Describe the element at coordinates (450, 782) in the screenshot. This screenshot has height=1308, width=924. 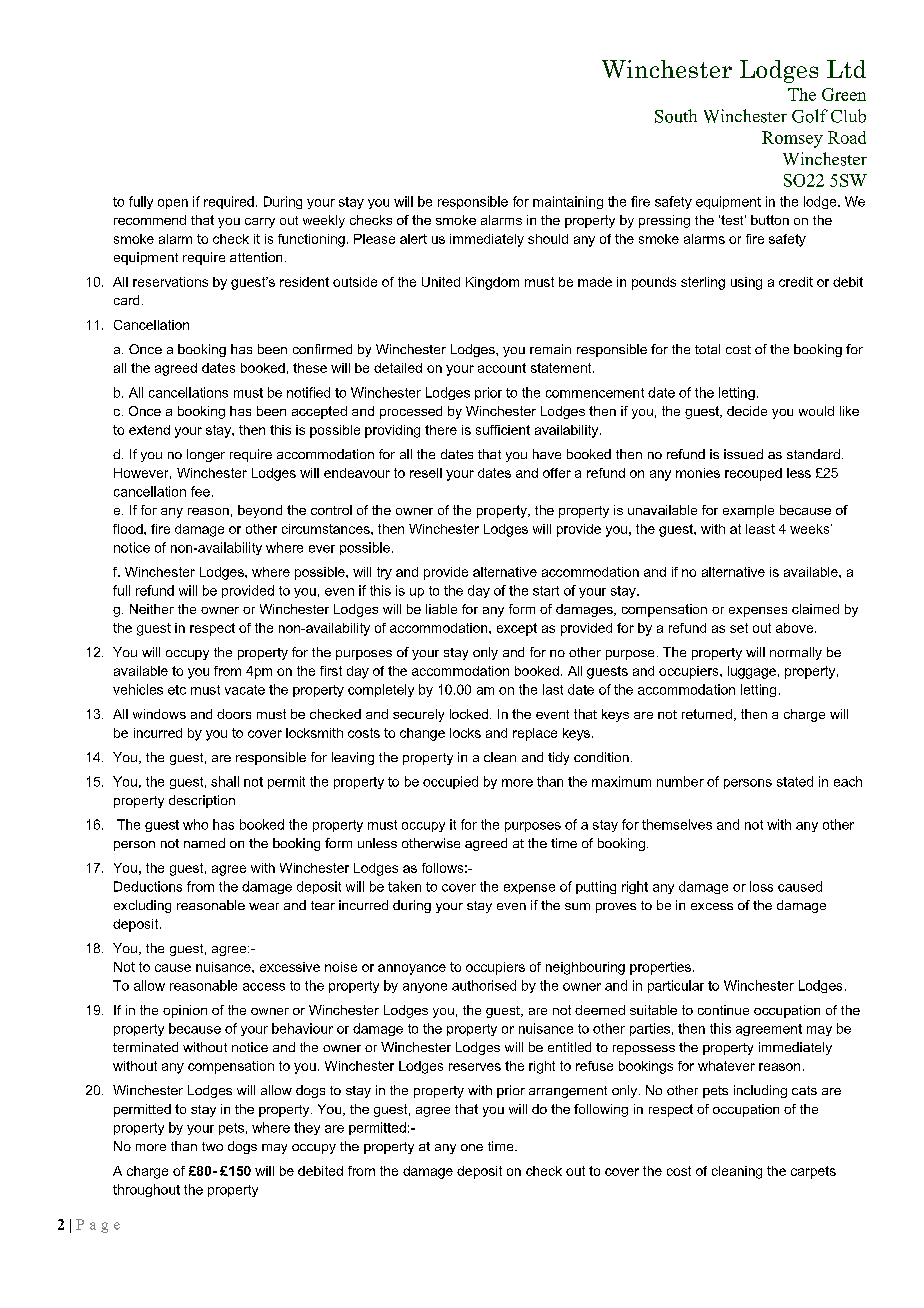
I see `occupied` at that location.
